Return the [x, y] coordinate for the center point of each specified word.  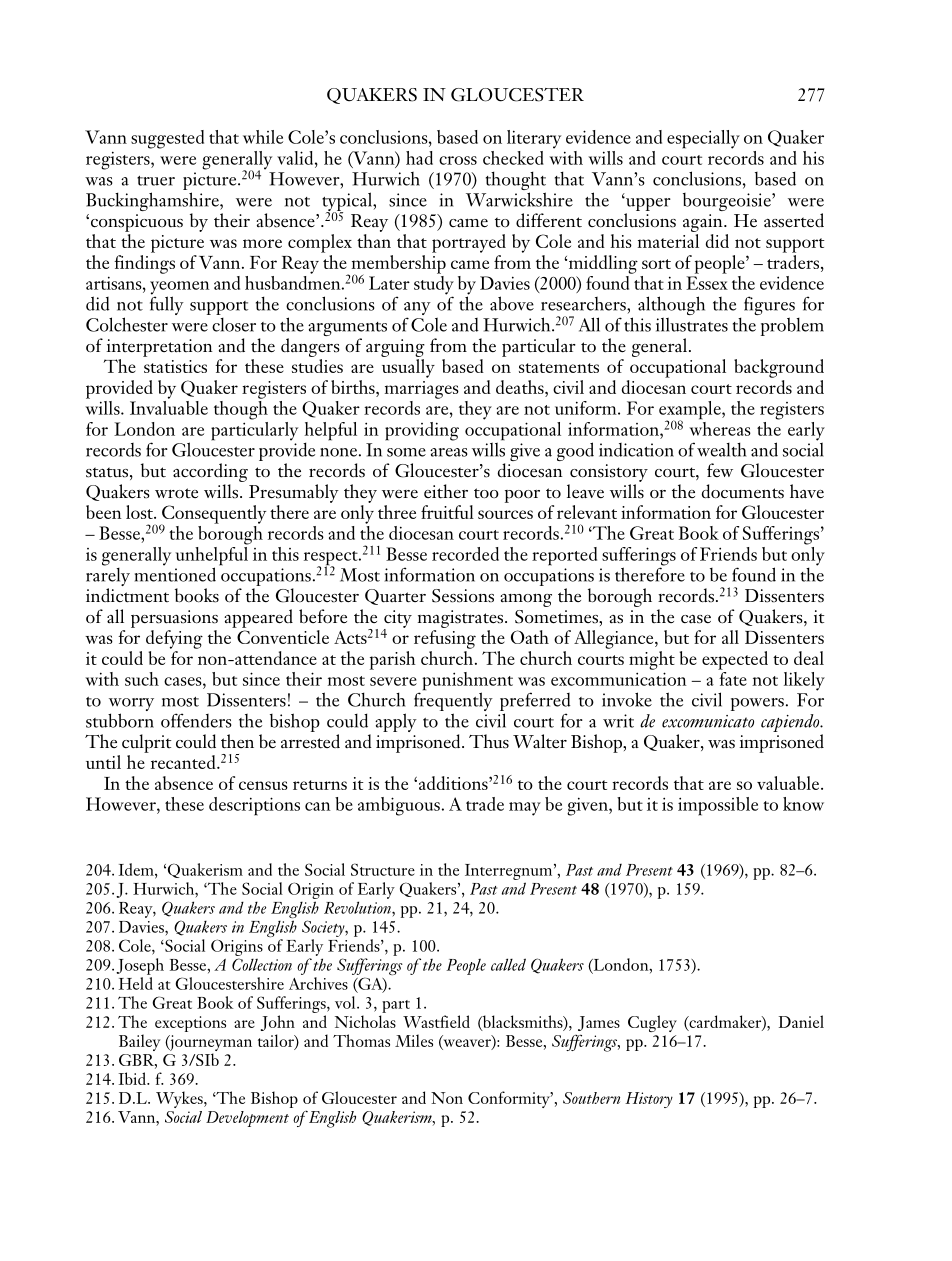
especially [703, 139]
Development [247, 1119]
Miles [414, 1040]
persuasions [174, 619]
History [649, 1100]
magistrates [462, 619]
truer [156, 181]
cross [458, 160]
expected [735, 660]
